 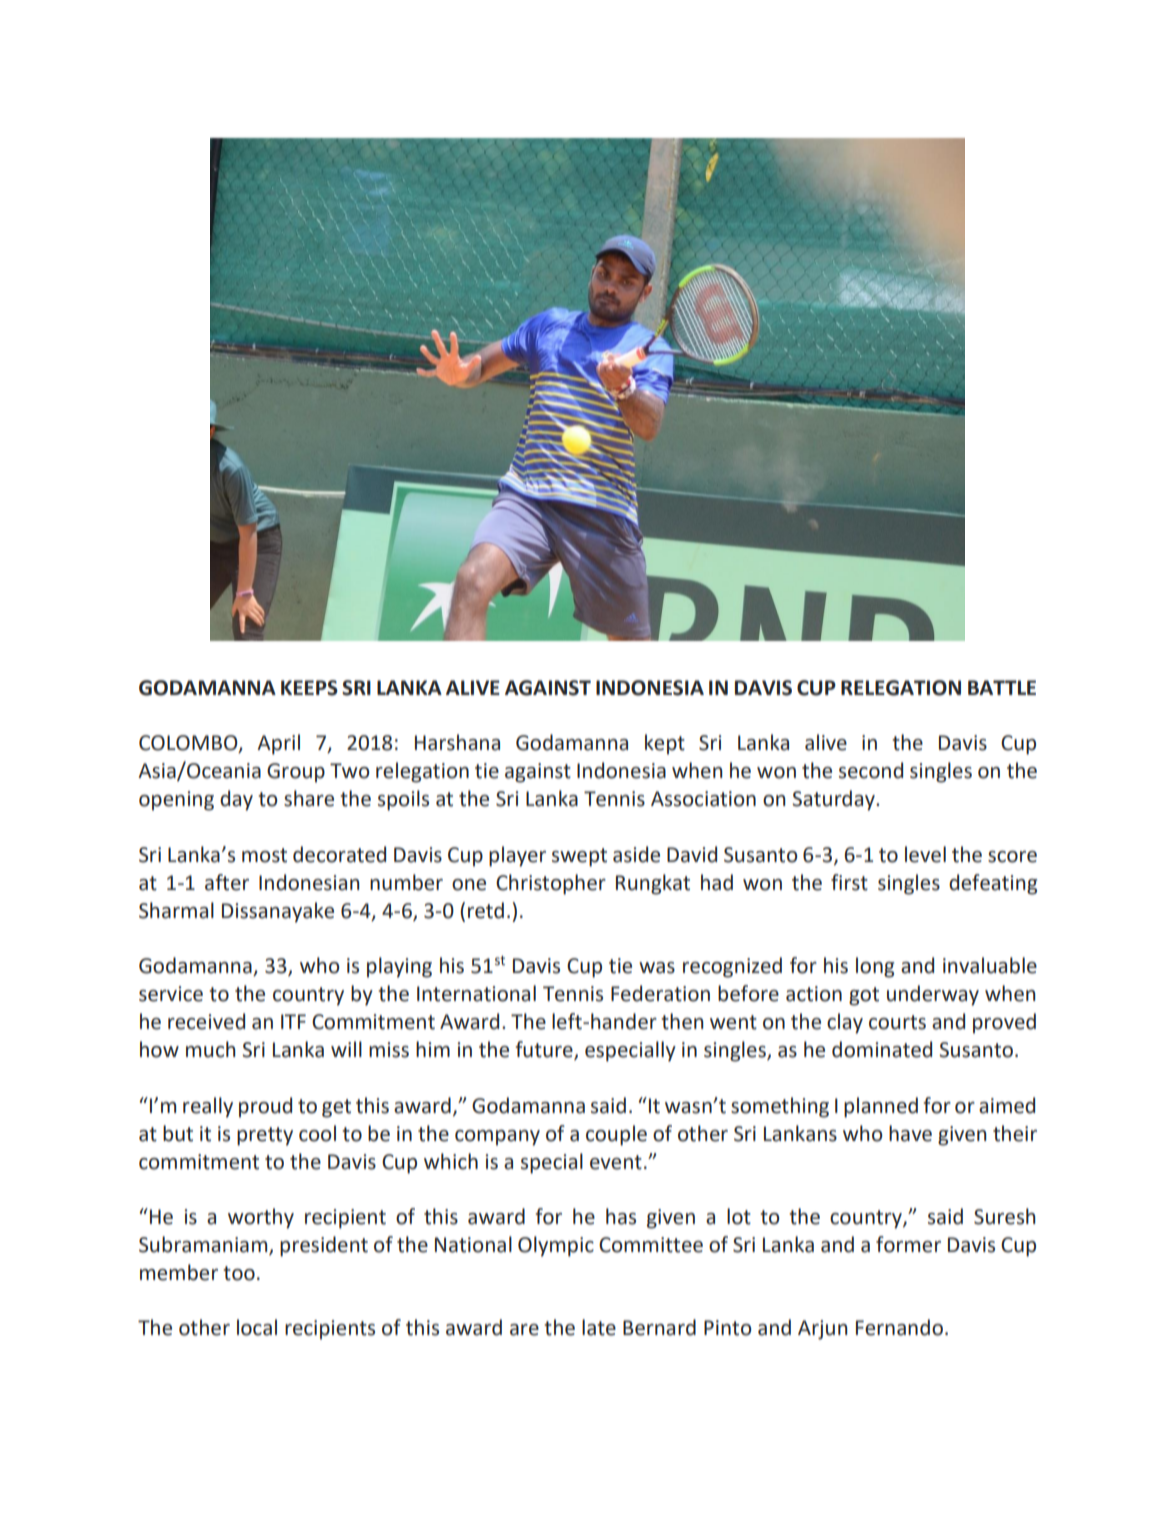 What do you see at coordinates (257, 1327) in the page?
I see `local` at bounding box center [257, 1327].
